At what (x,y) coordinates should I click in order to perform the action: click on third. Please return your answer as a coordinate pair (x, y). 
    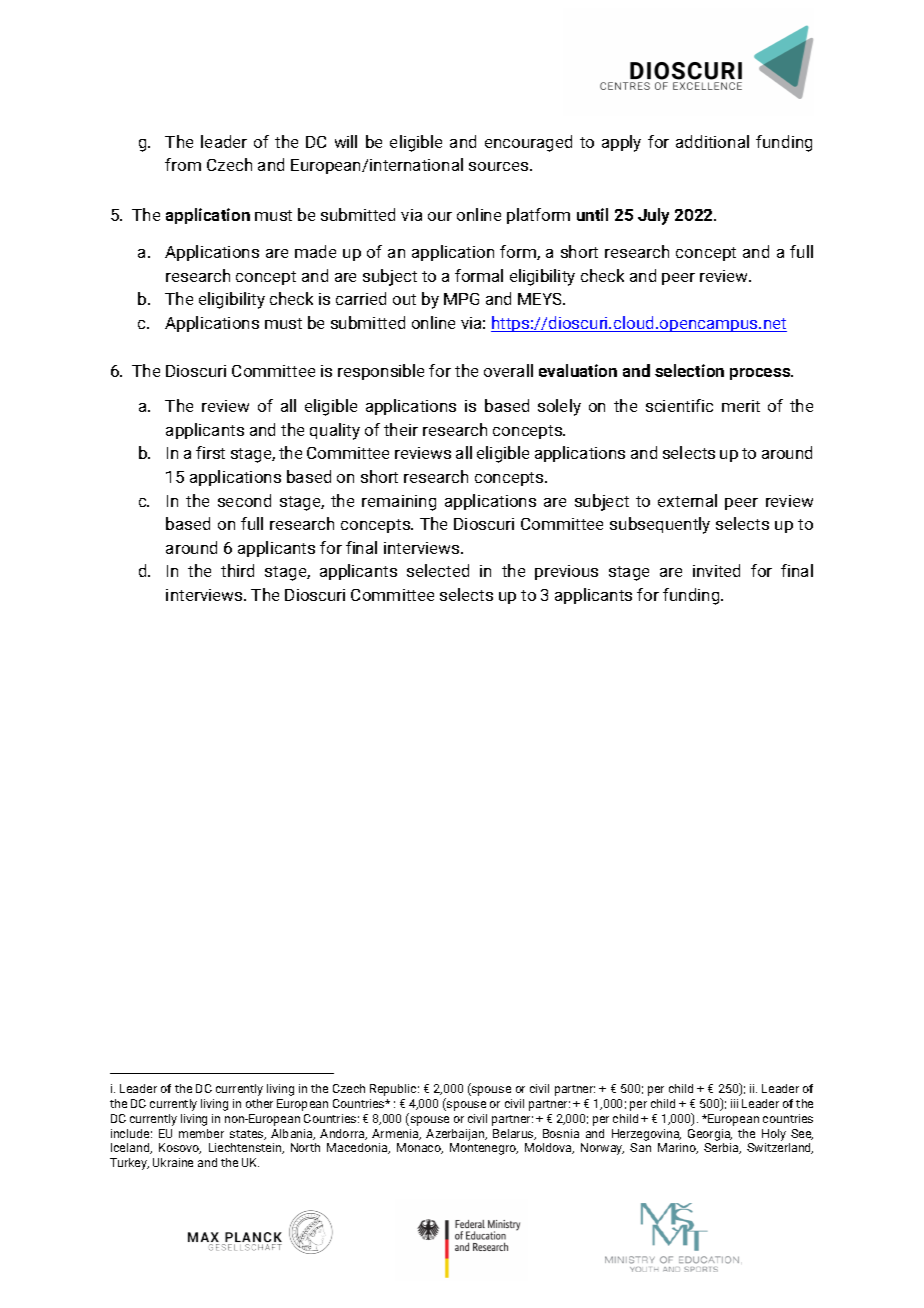
    Looking at the image, I should click on (237, 570).
